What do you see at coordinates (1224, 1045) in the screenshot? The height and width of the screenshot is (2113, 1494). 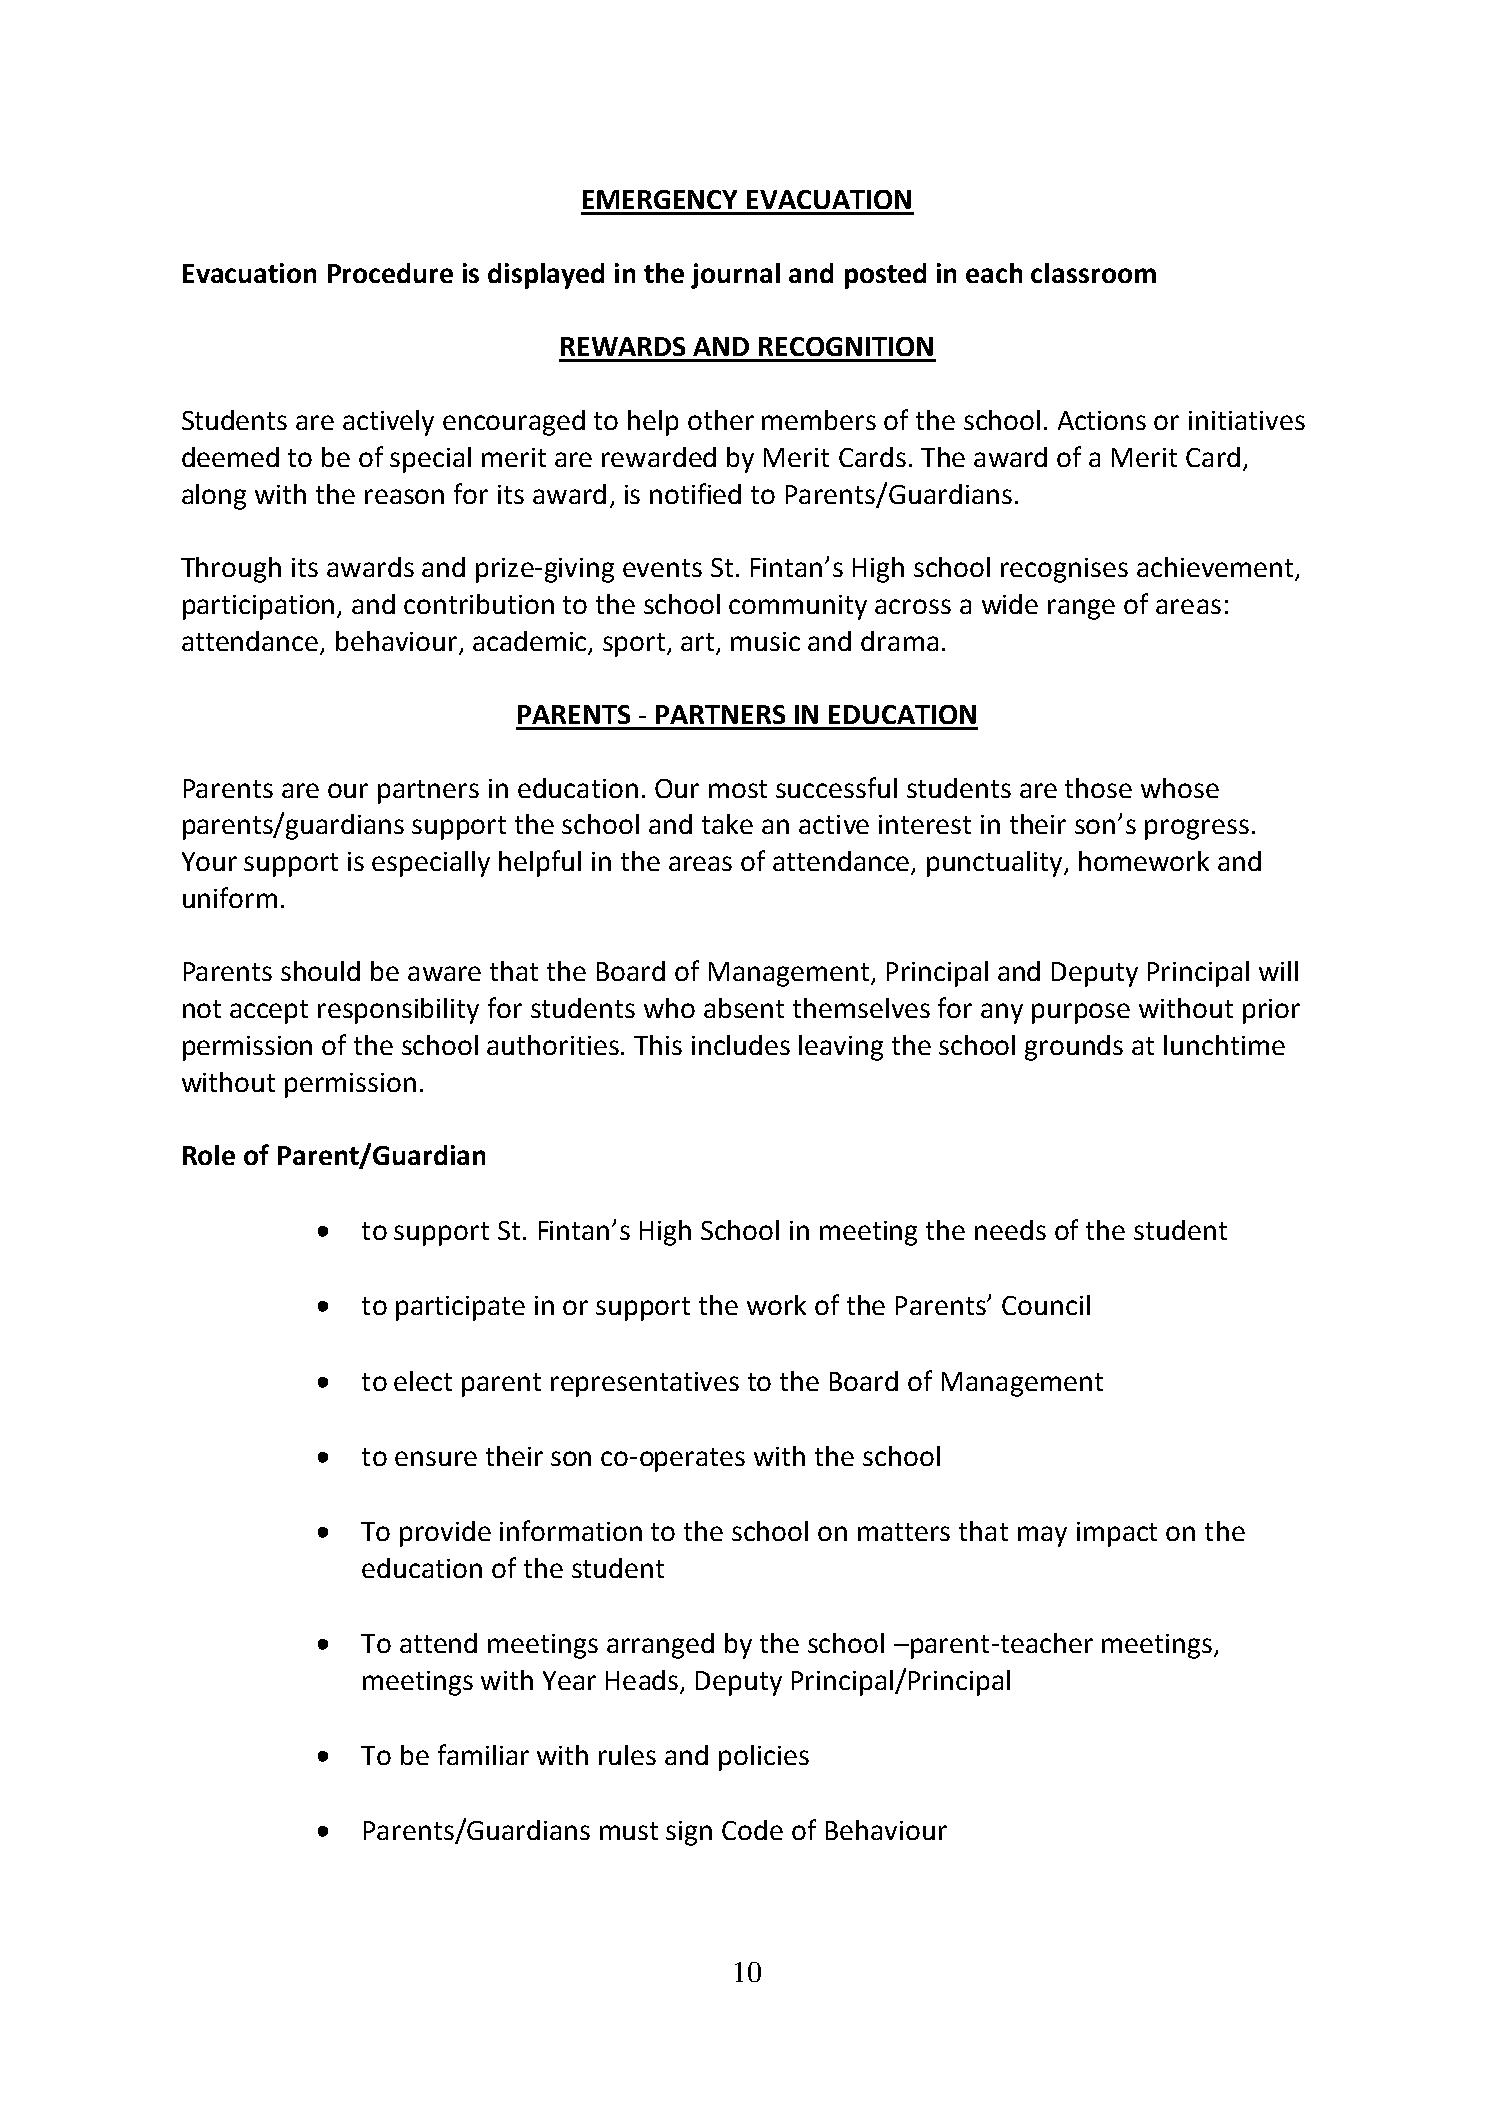 I see `lunchtime` at bounding box center [1224, 1045].
